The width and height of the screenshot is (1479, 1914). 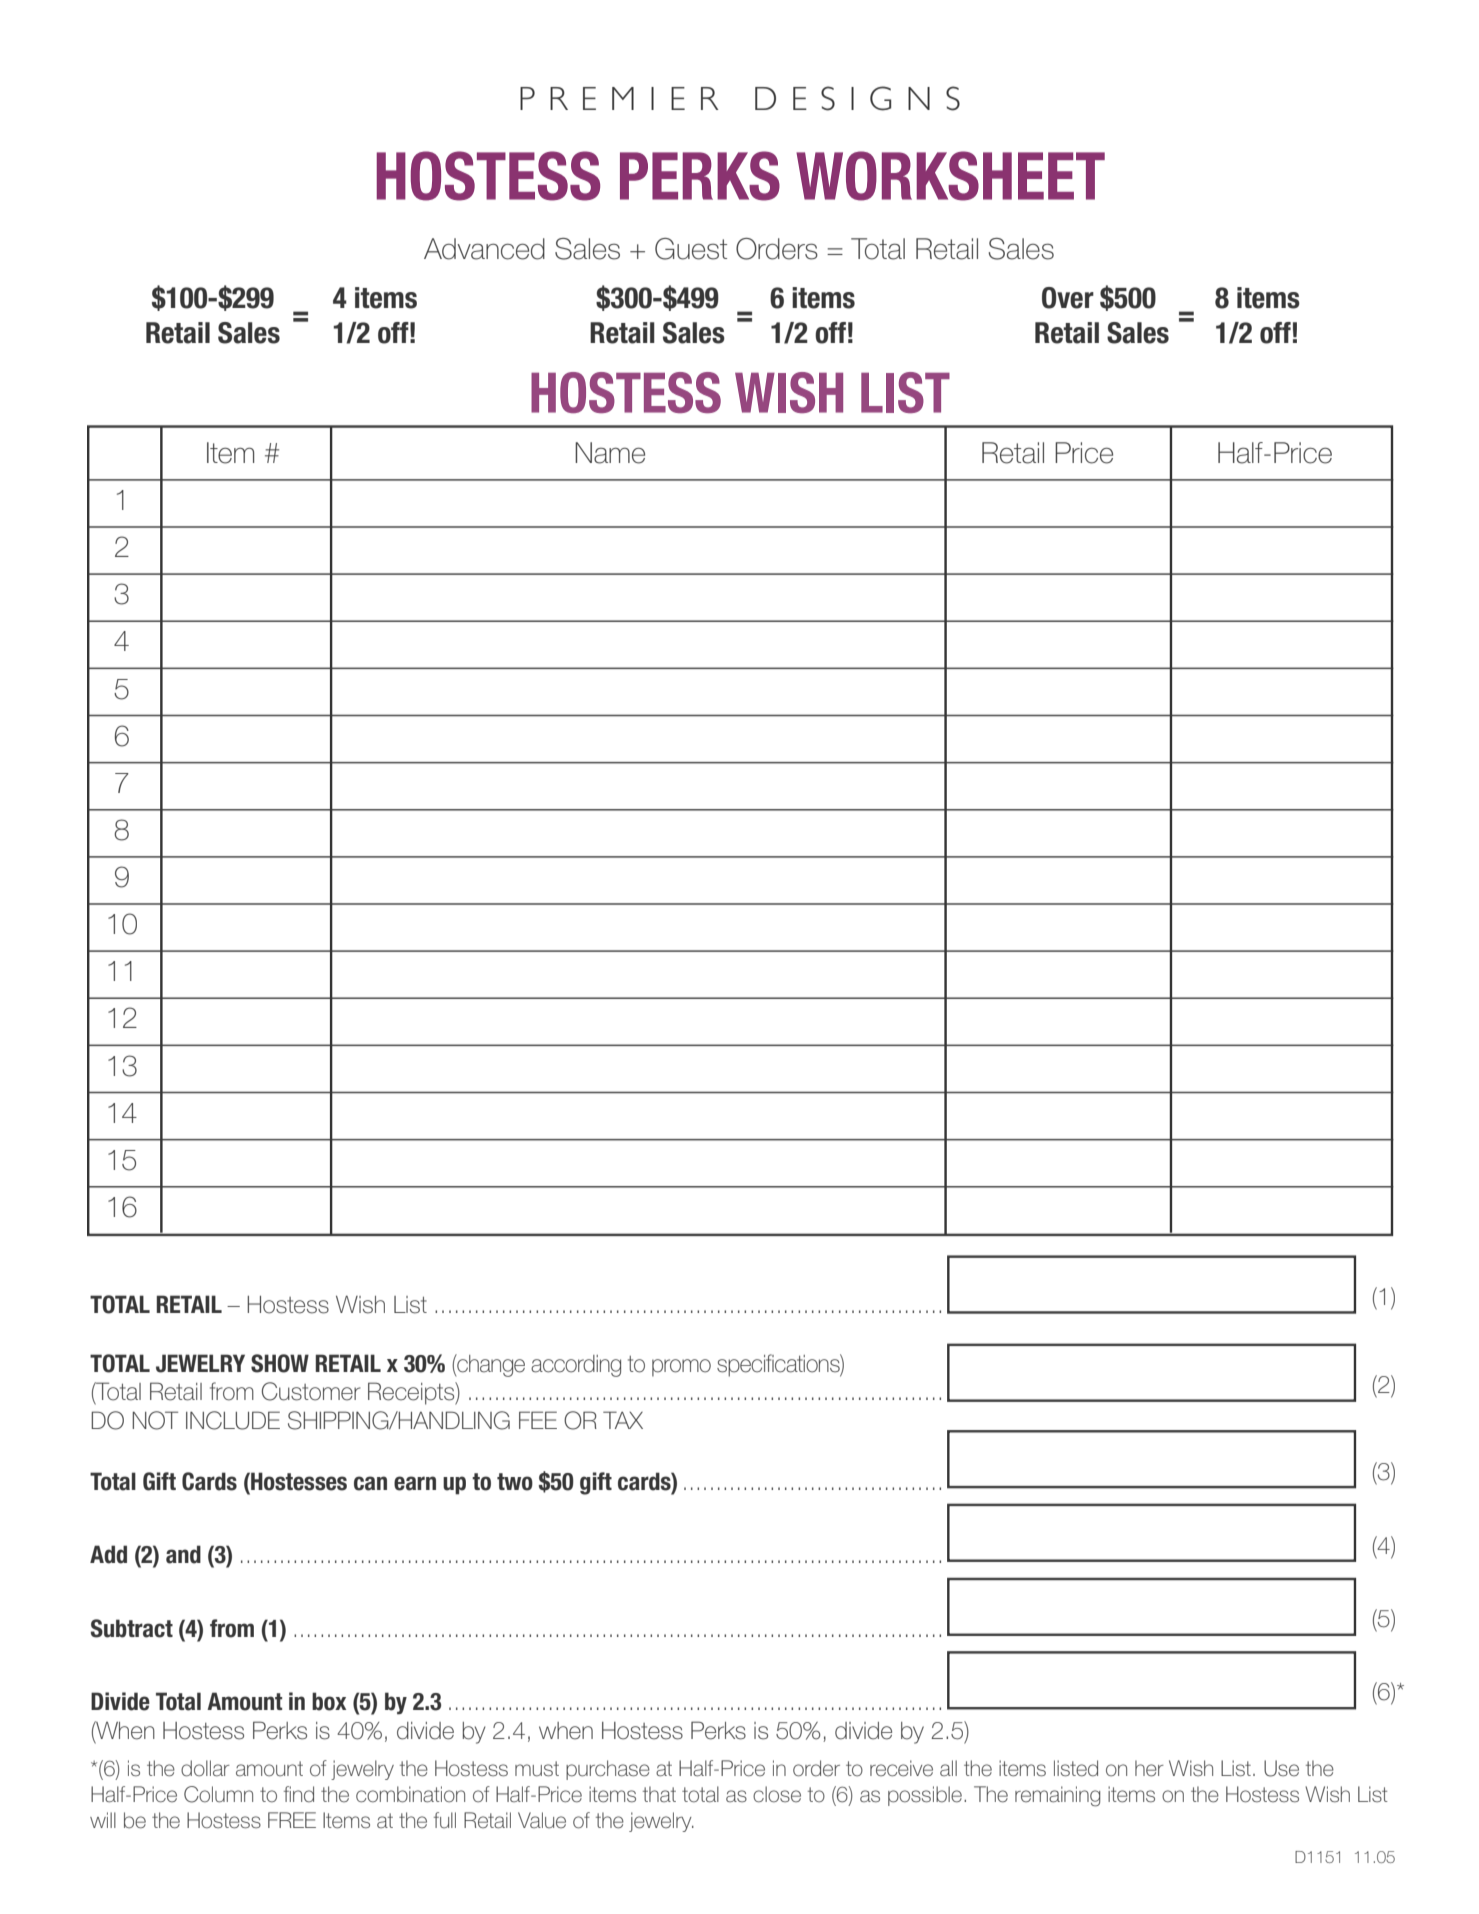 I want to click on promo, so click(x=681, y=1368).
